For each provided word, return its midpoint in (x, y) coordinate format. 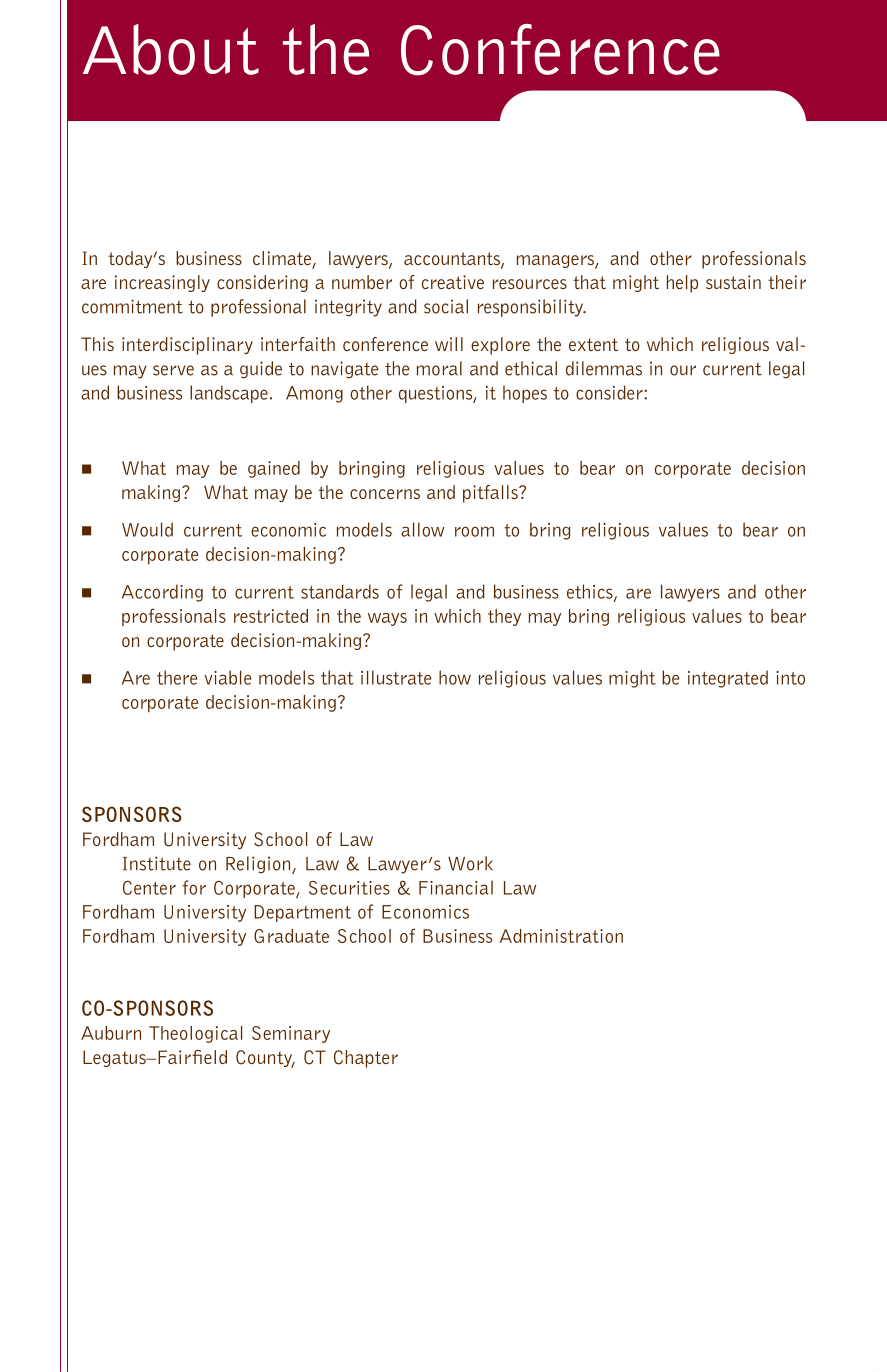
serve (173, 370)
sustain (733, 282)
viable (227, 677)
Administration (561, 936)
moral (439, 368)
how (455, 677)
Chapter (366, 1059)
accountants (453, 260)
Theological (195, 1034)
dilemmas (604, 368)
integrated (728, 679)
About (171, 49)
